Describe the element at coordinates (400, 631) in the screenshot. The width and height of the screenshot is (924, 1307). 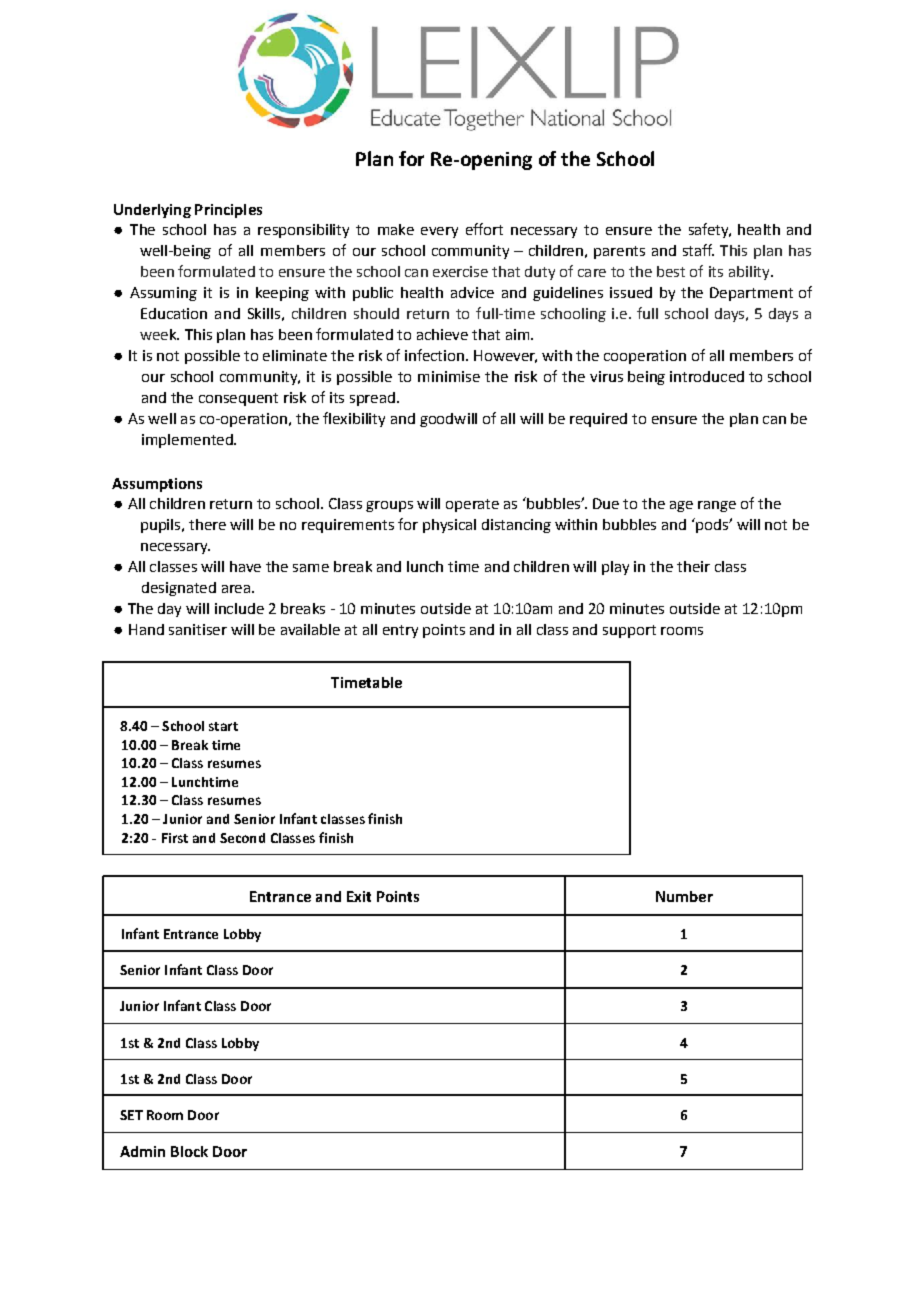
I see `entry` at that location.
